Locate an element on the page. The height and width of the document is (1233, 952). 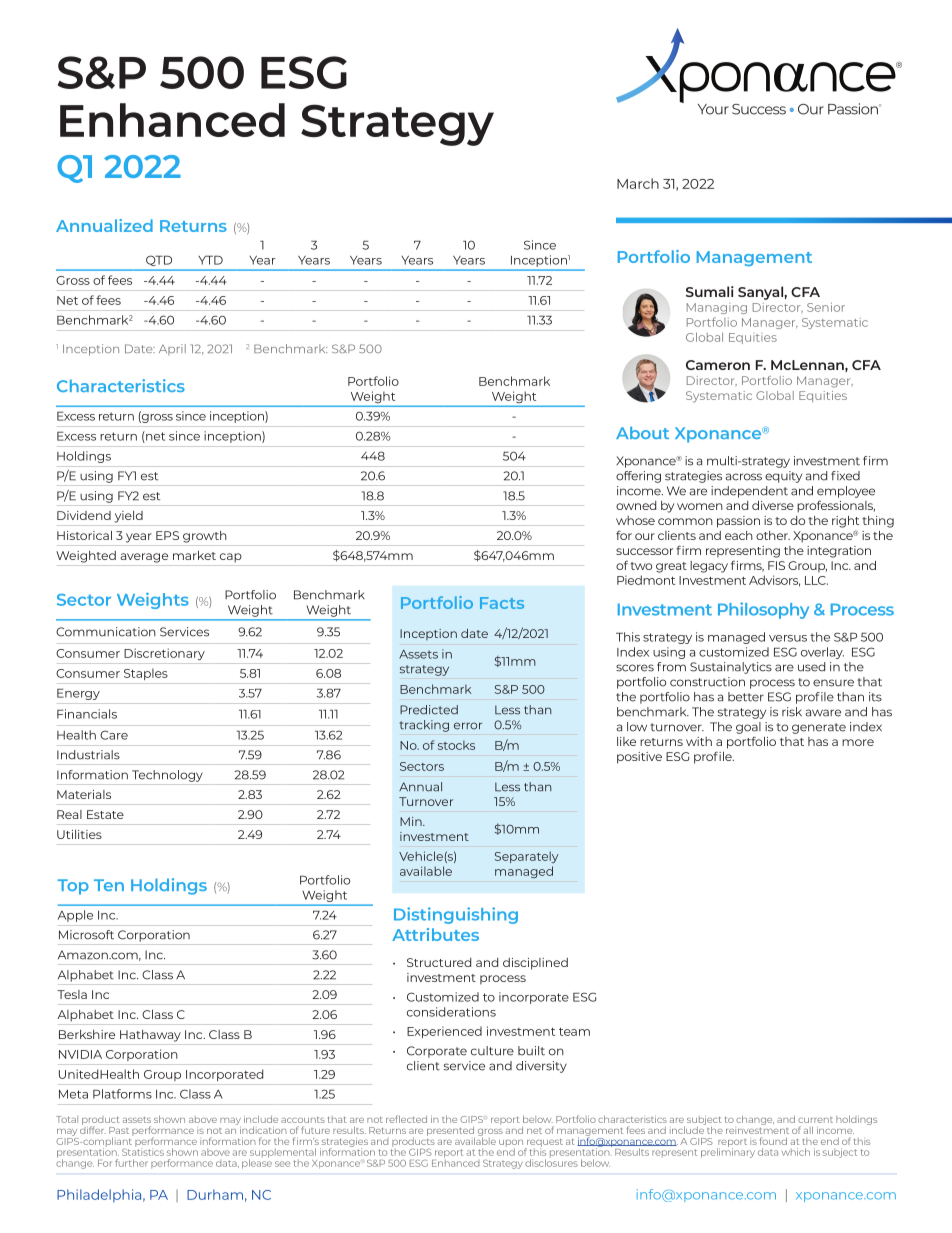
Predicted is located at coordinates (429, 710).
